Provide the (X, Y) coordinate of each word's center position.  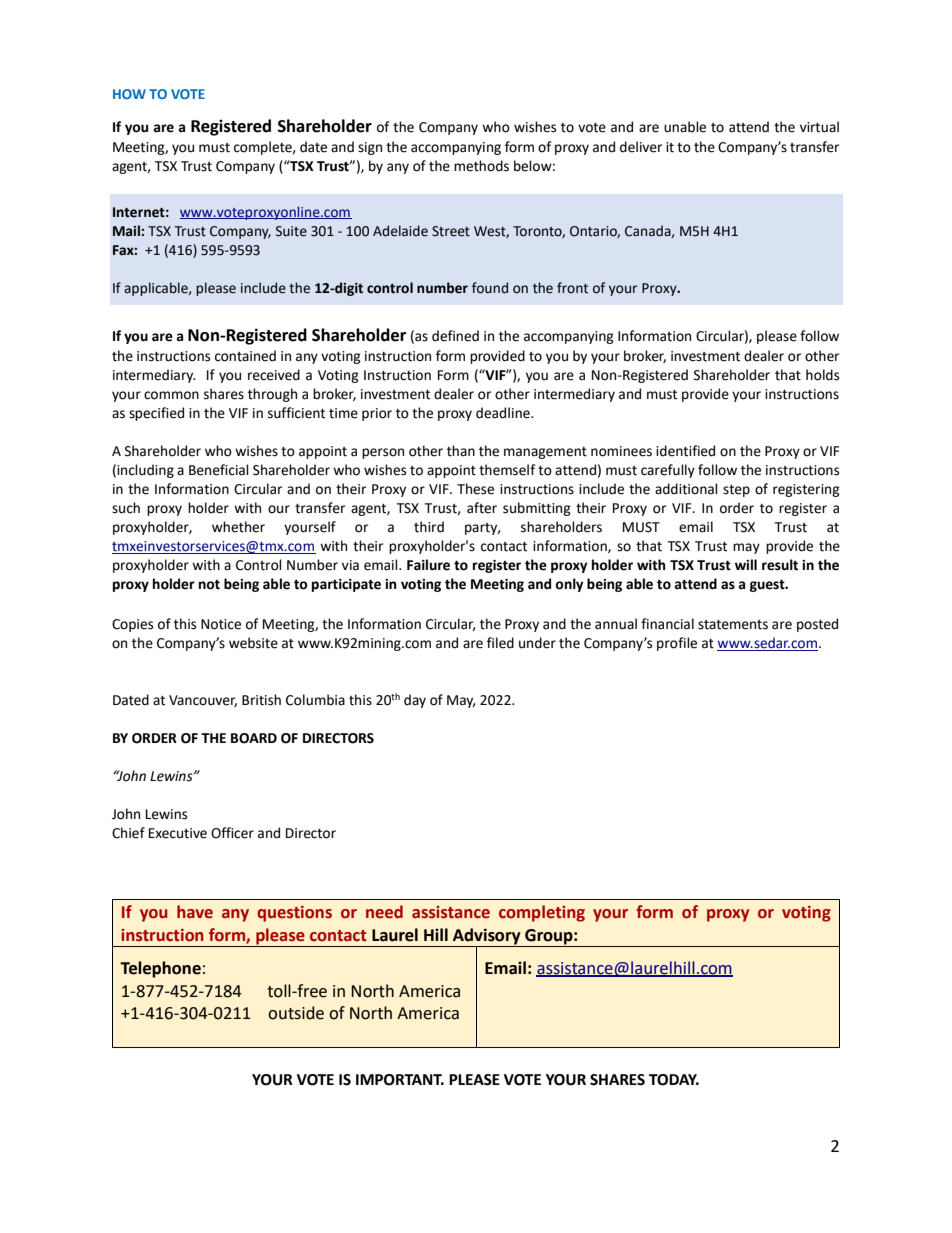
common (171, 395)
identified (685, 451)
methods (481, 166)
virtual (819, 127)
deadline (504, 413)
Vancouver (203, 701)
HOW (129, 94)
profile (677, 644)
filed (500, 643)
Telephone (160, 969)
